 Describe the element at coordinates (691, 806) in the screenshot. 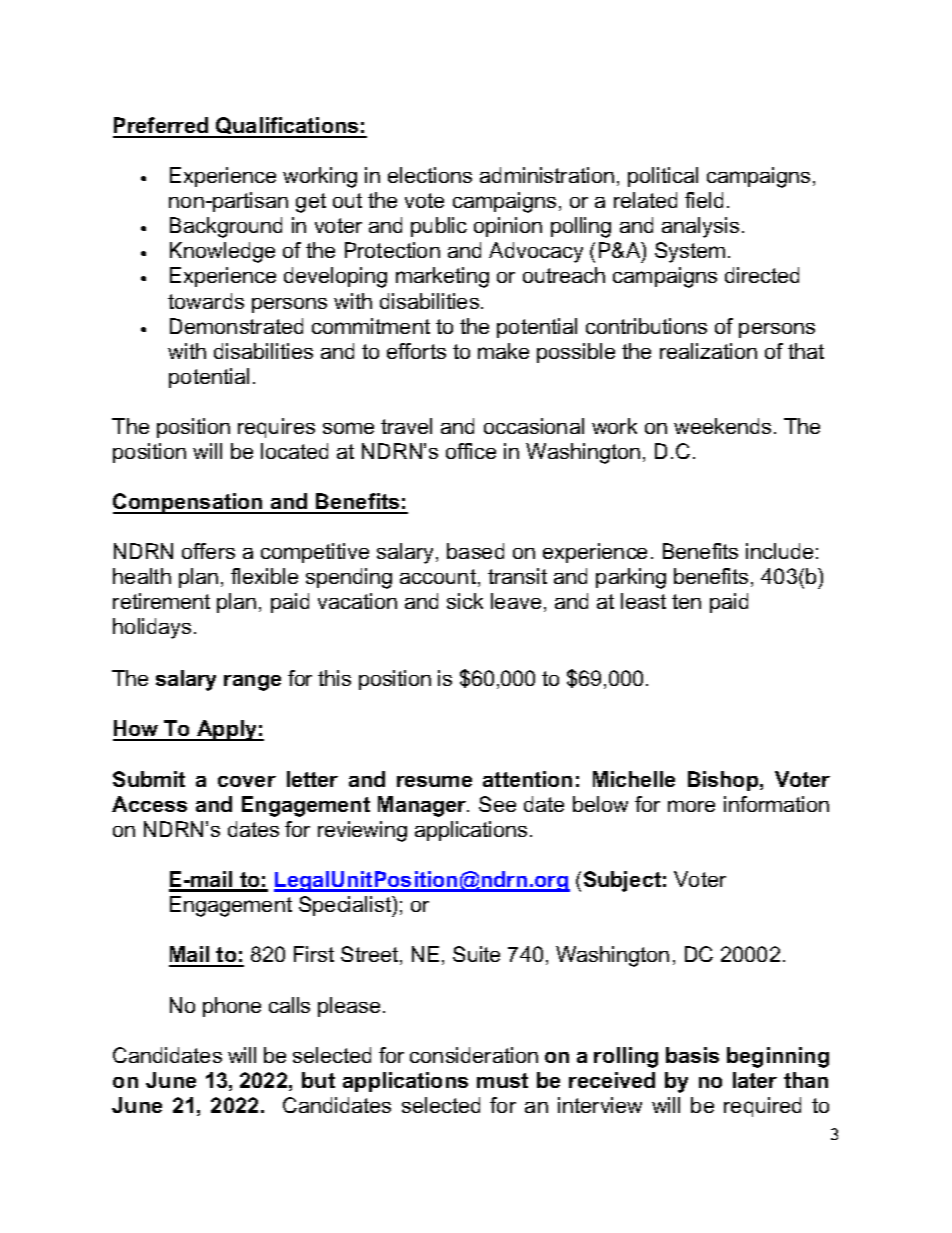

I see `more` at that location.
